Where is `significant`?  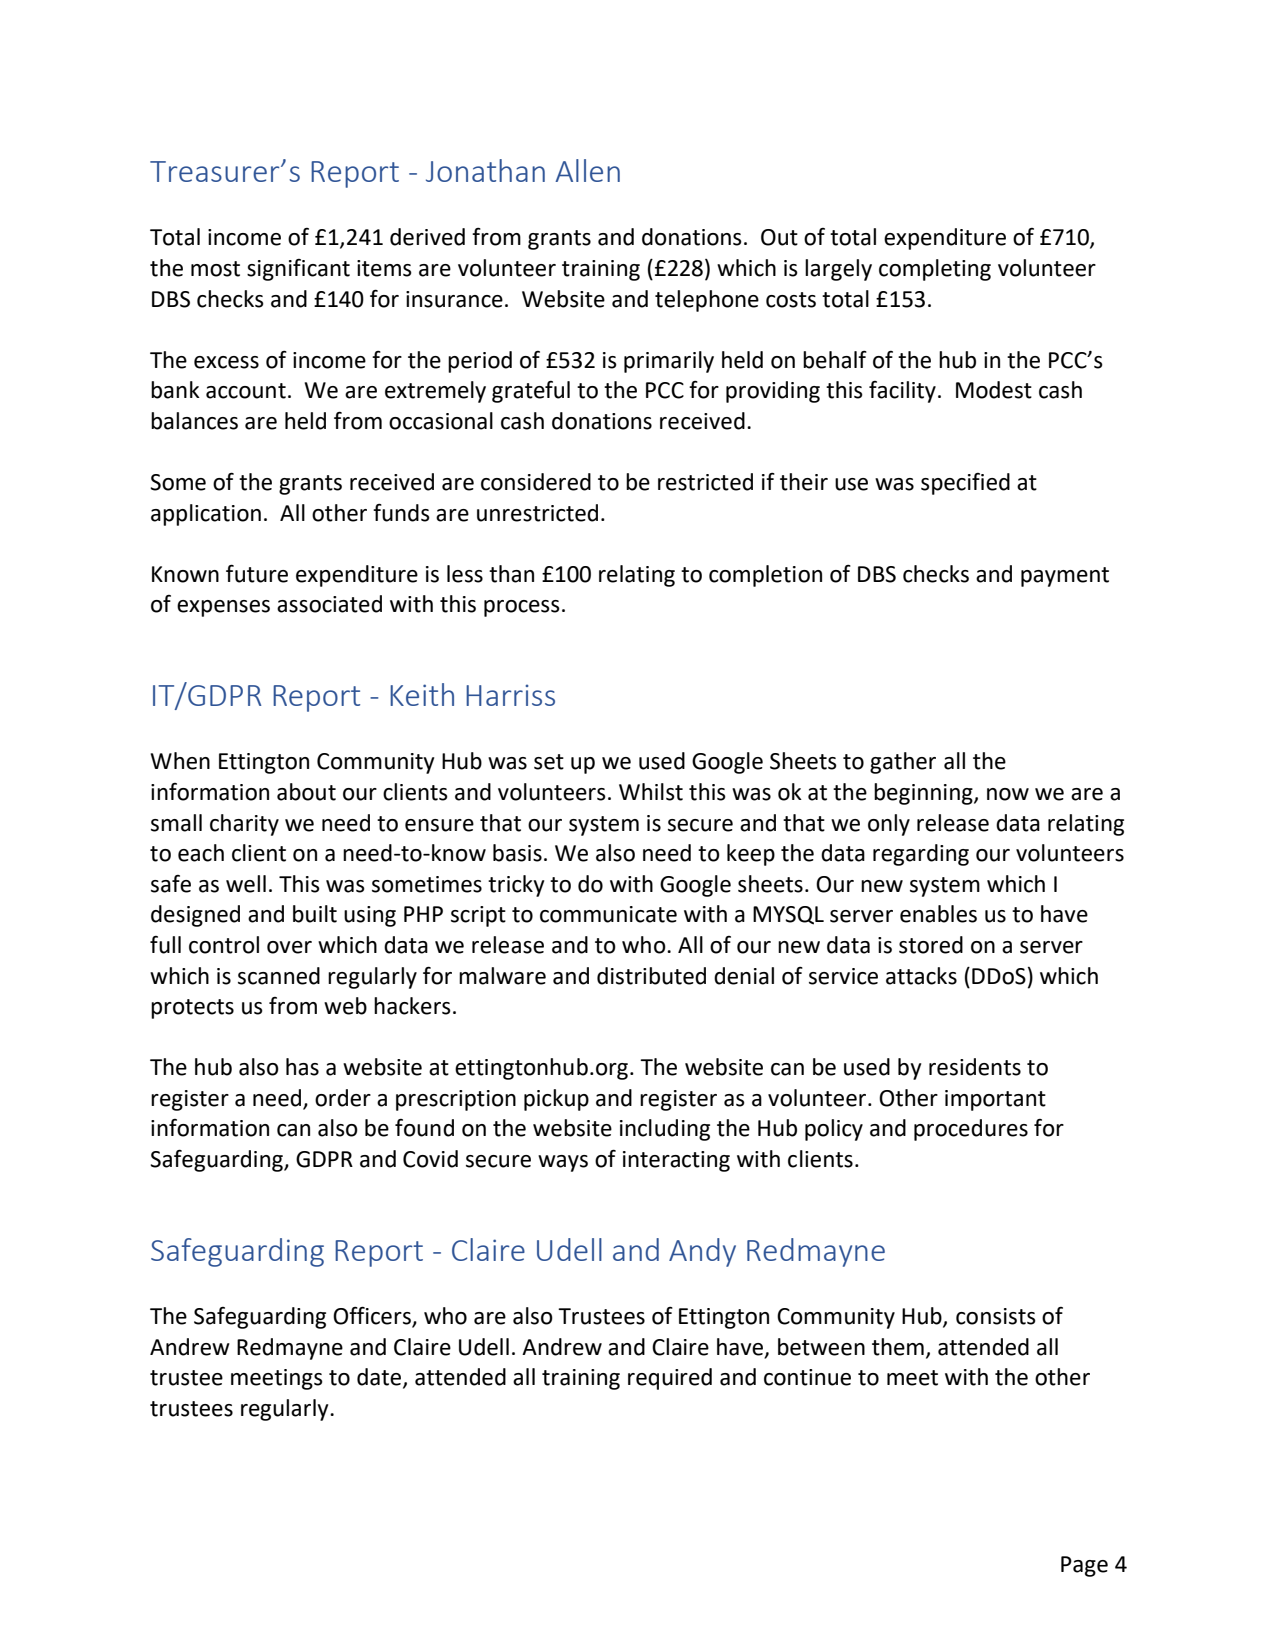 significant is located at coordinates (298, 270).
